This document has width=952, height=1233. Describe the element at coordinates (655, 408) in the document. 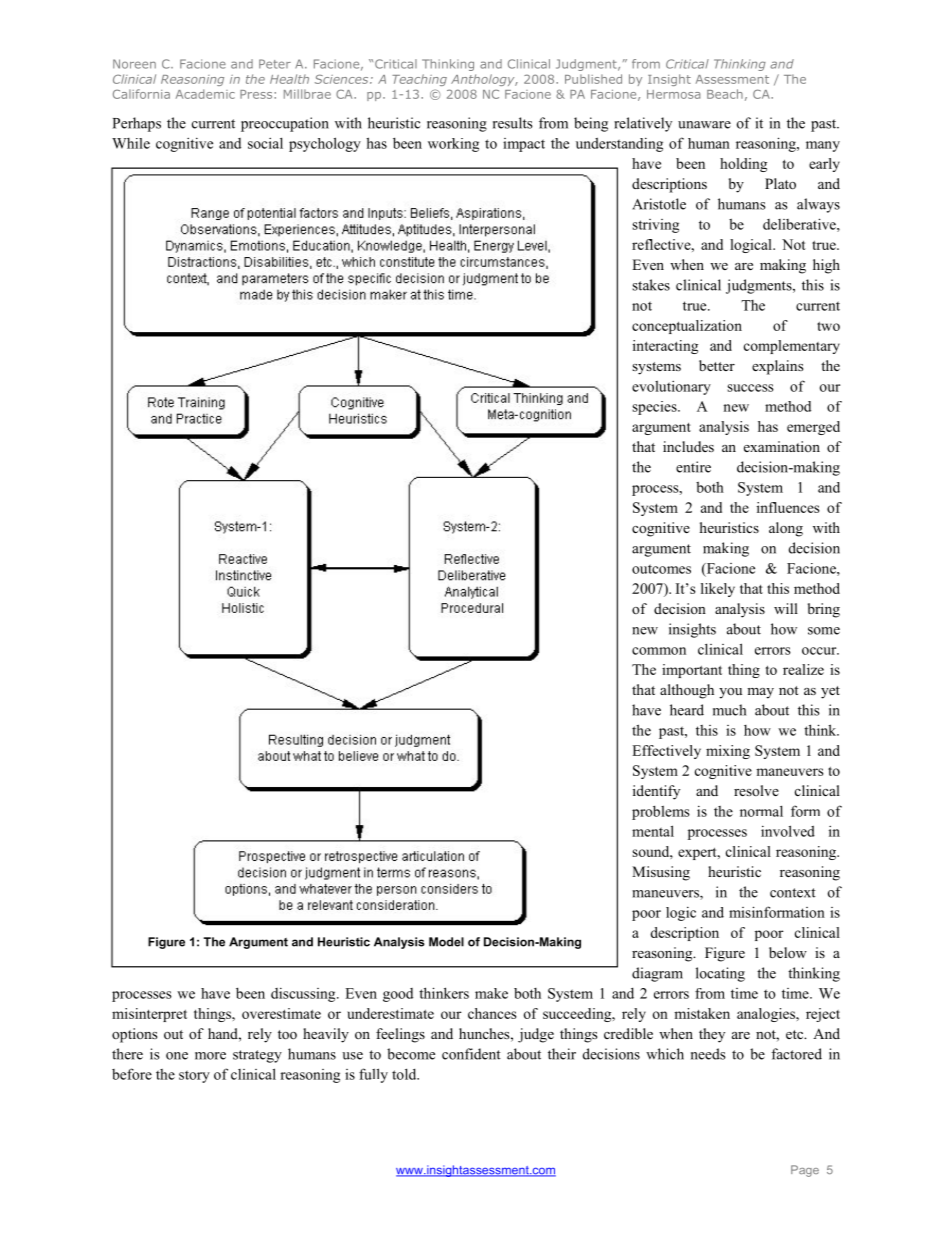

I see `species` at that location.
